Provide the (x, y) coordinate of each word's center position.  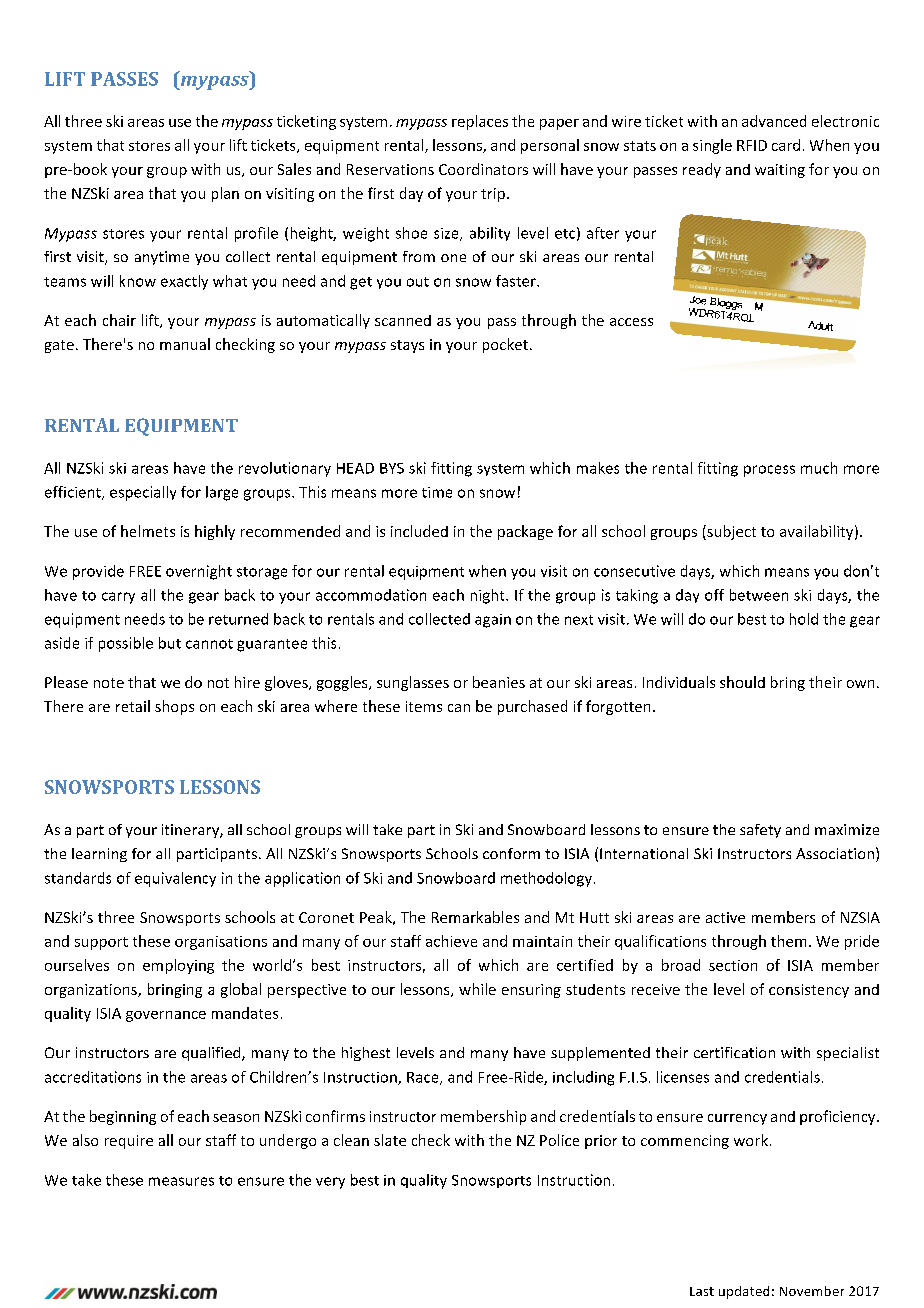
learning (99, 855)
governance (166, 1016)
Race (424, 1078)
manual (185, 344)
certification (734, 1052)
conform (511, 853)
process (769, 471)
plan (225, 194)
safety (760, 831)
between (759, 595)
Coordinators (483, 169)
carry (118, 598)
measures (181, 1181)
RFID (752, 145)
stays (407, 346)
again (493, 621)
